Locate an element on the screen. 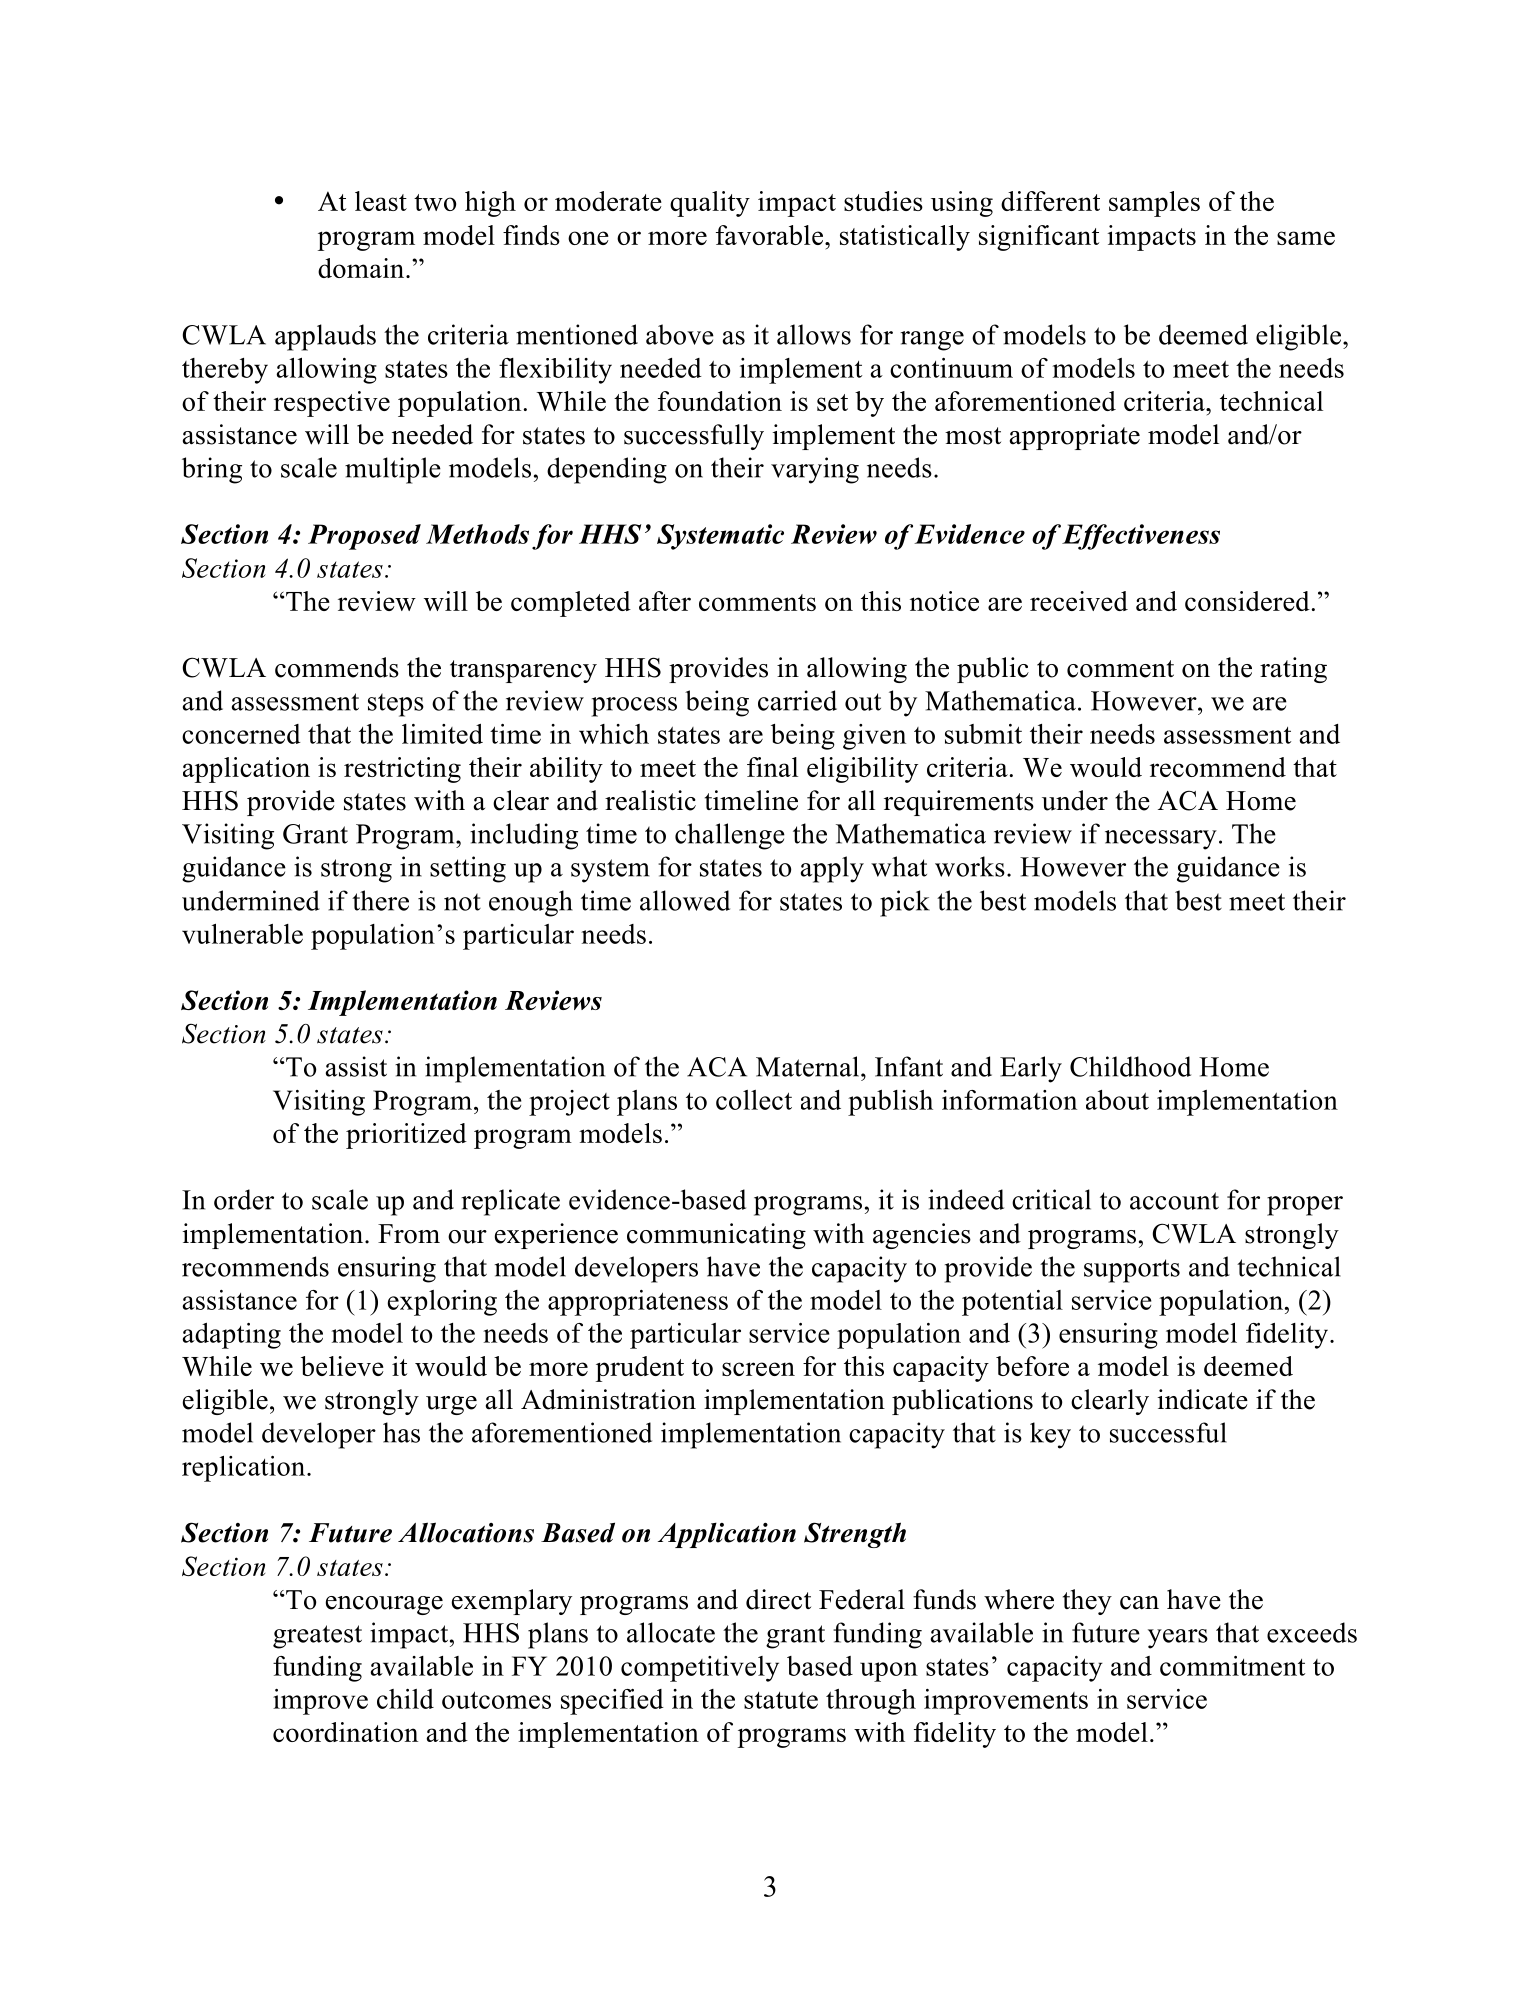 This screenshot has height=1993, width=1540. supports is located at coordinates (1132, 1271).
